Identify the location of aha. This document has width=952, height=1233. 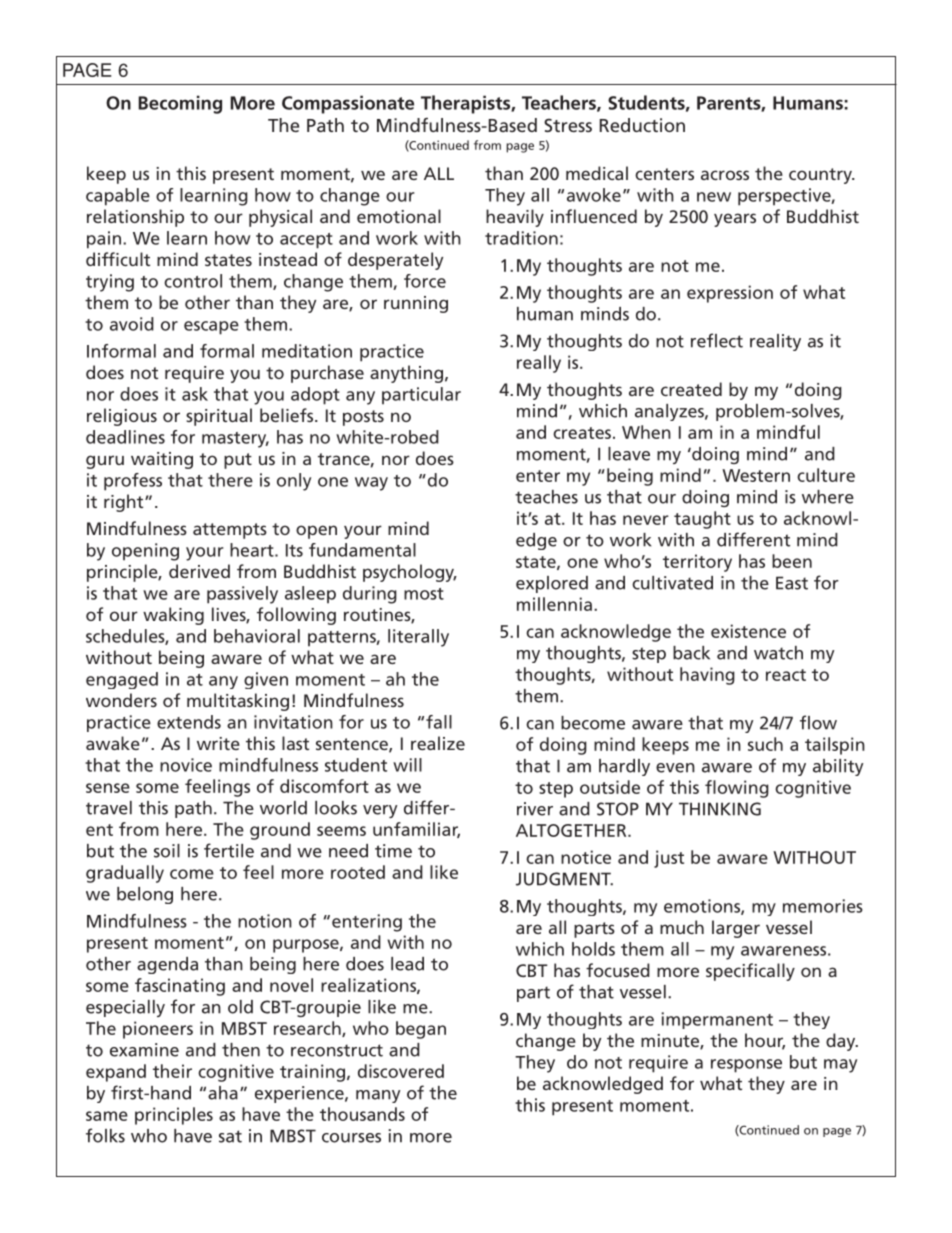
(223, 1093).
